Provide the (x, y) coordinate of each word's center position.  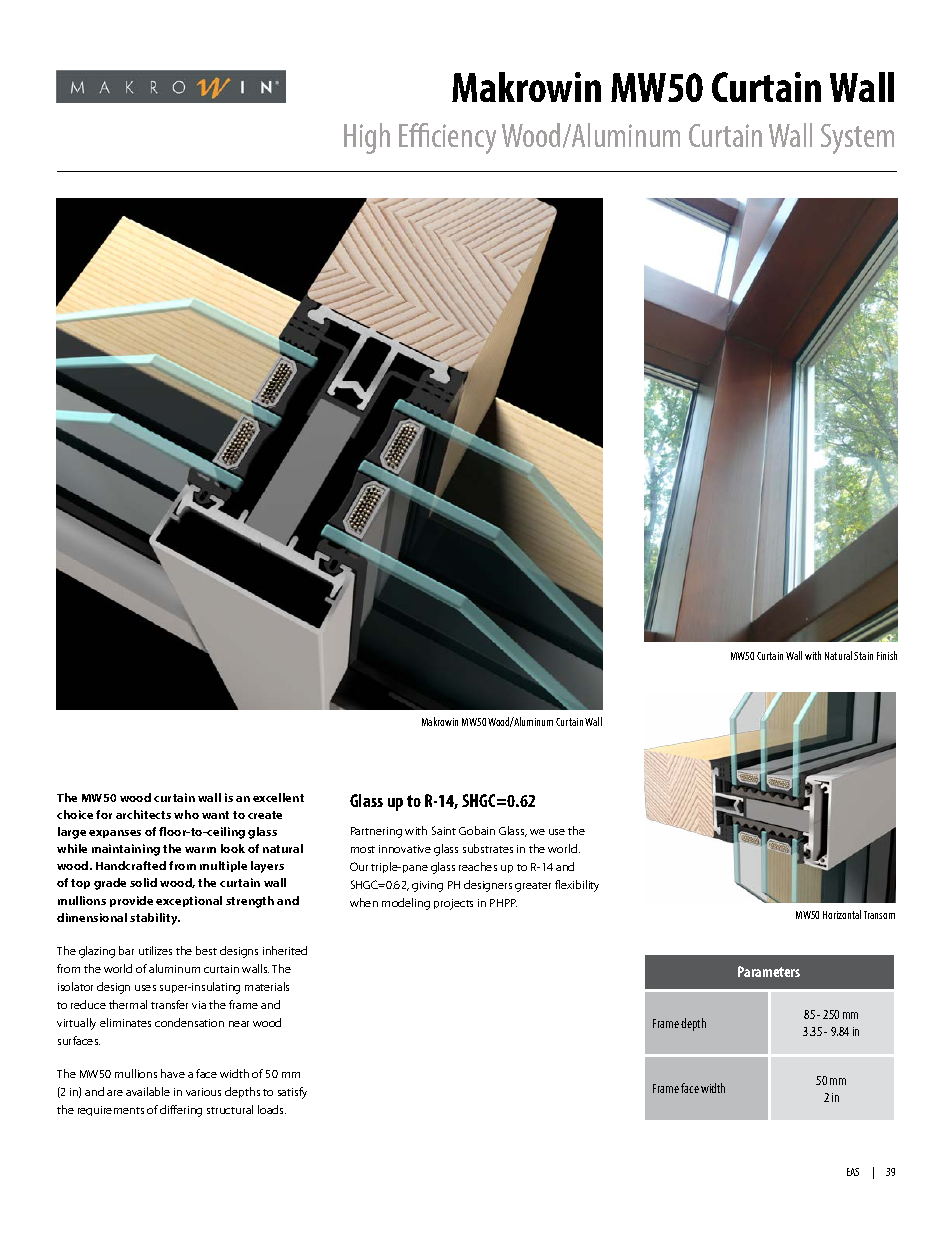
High (367, 138)
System (857, 139)
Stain (863, 656)
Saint (444, 830)
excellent (278, 797)
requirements (111, 1111)
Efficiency (447, 138)
